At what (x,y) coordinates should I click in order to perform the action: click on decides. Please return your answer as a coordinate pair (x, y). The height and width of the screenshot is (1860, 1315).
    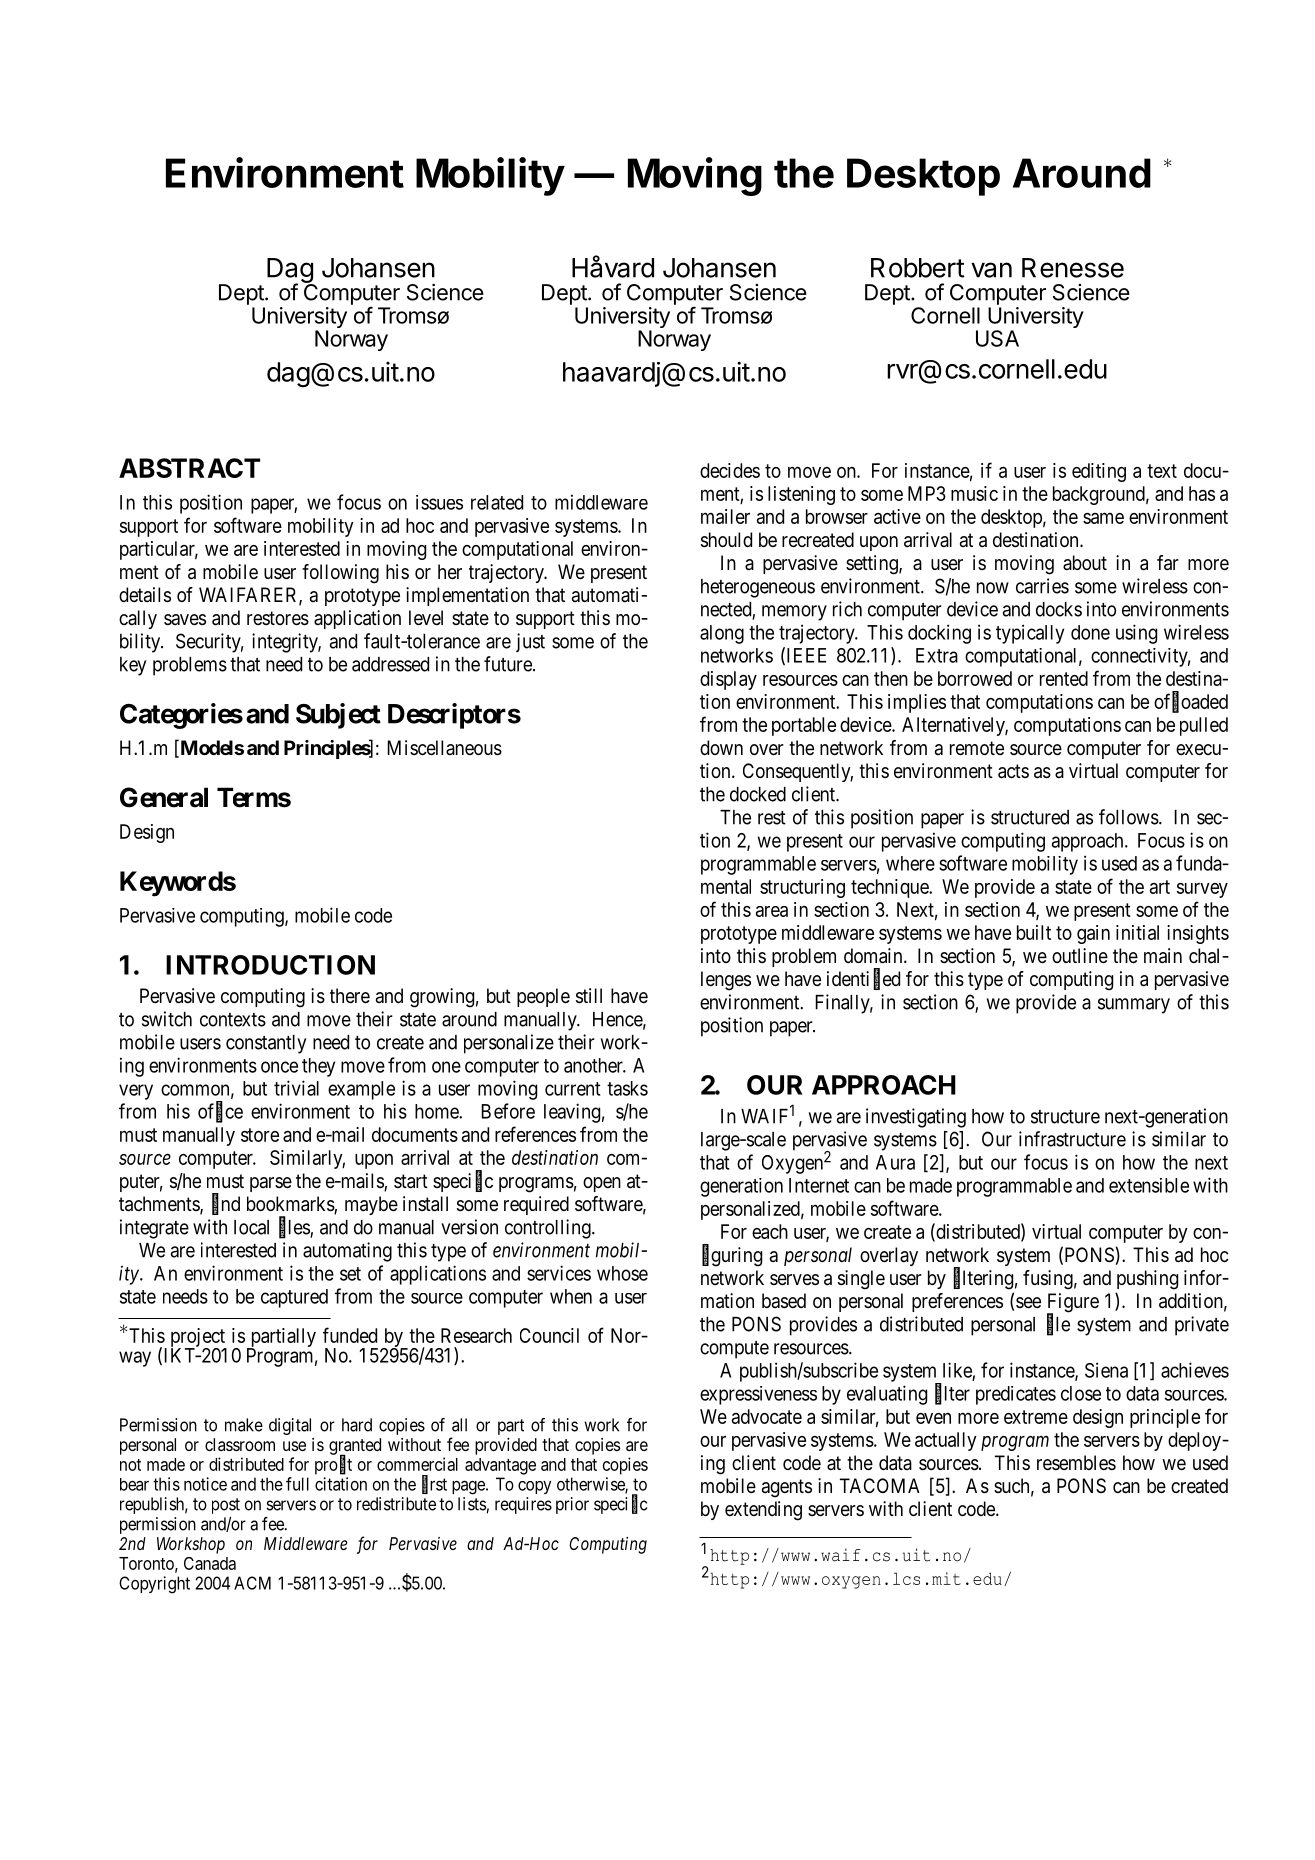
    Looking at the image, I should click on (730, 470).
